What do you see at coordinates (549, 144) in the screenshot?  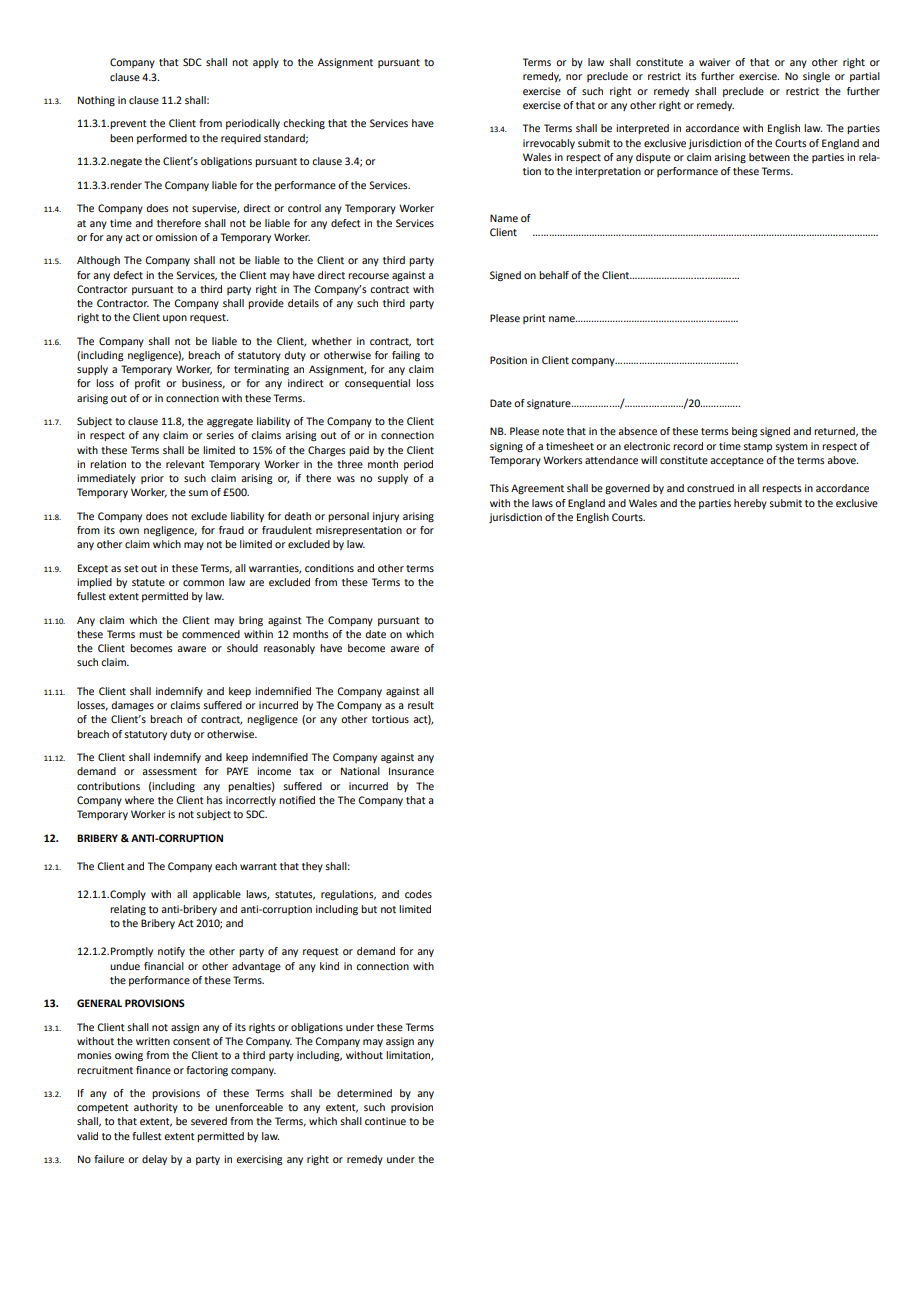 I see `irrevocably` at bounding box center [549, 144].
